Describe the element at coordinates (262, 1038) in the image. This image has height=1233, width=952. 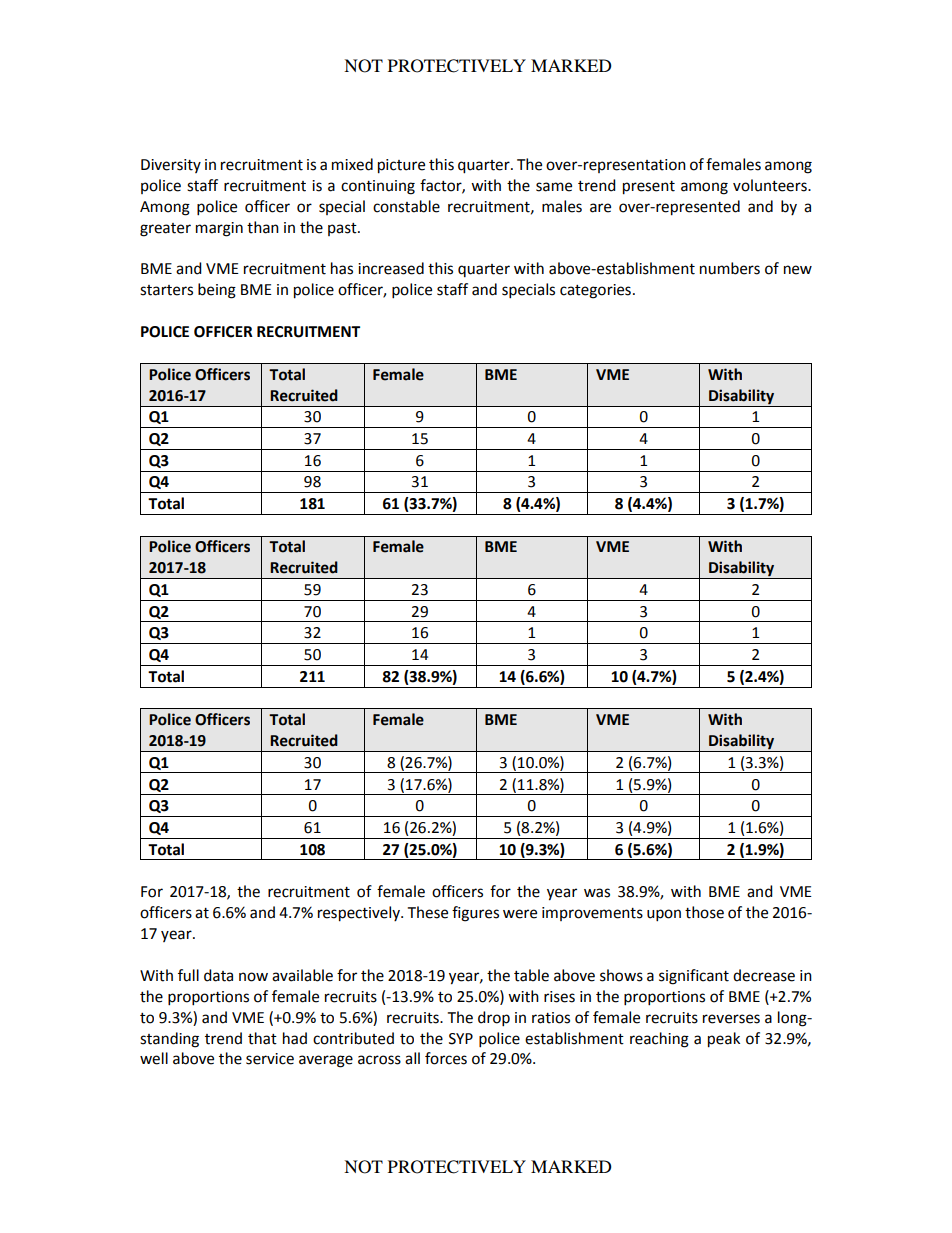
I see `that` at that location.
